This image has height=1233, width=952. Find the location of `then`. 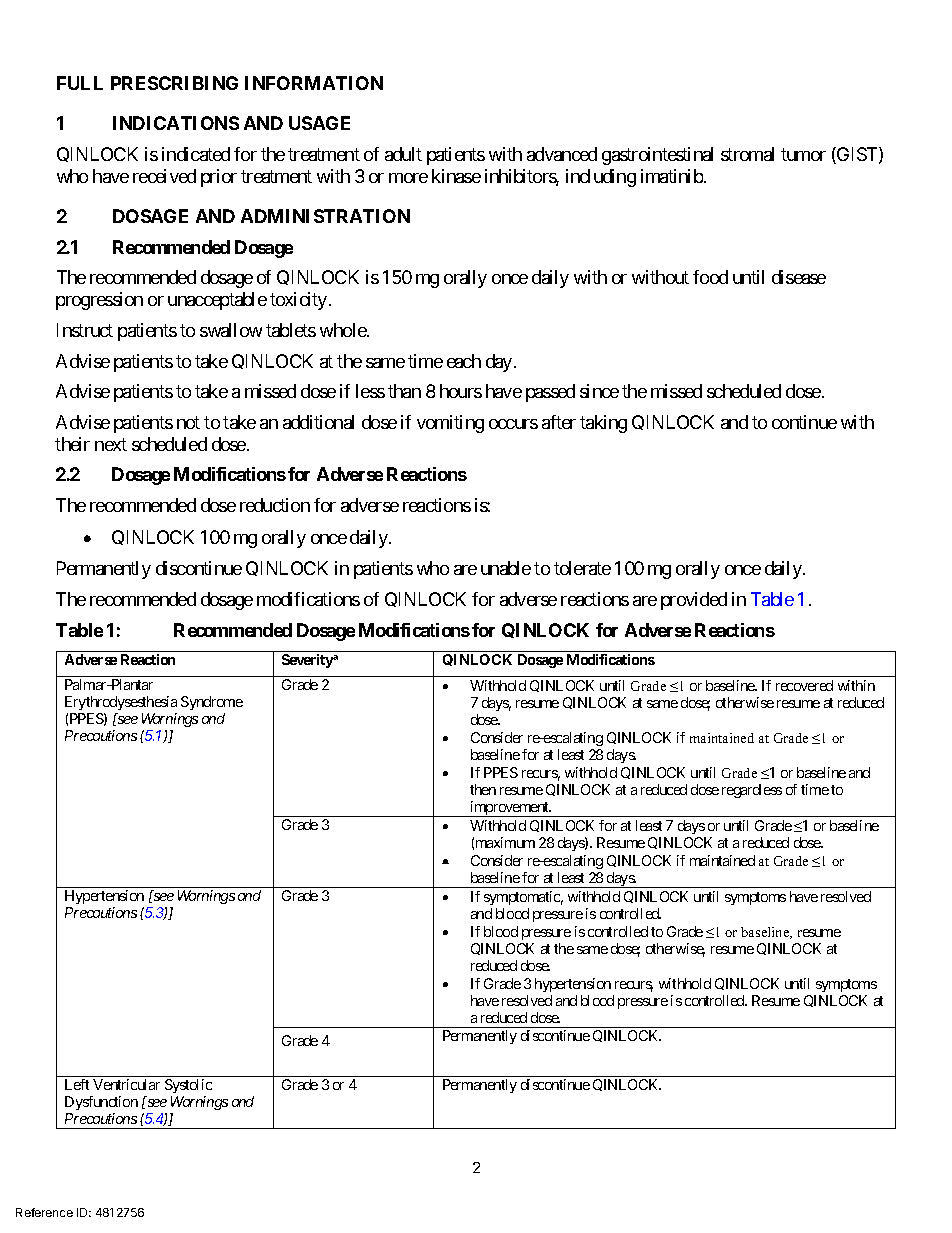

then is located at coordinates (483, 789).
